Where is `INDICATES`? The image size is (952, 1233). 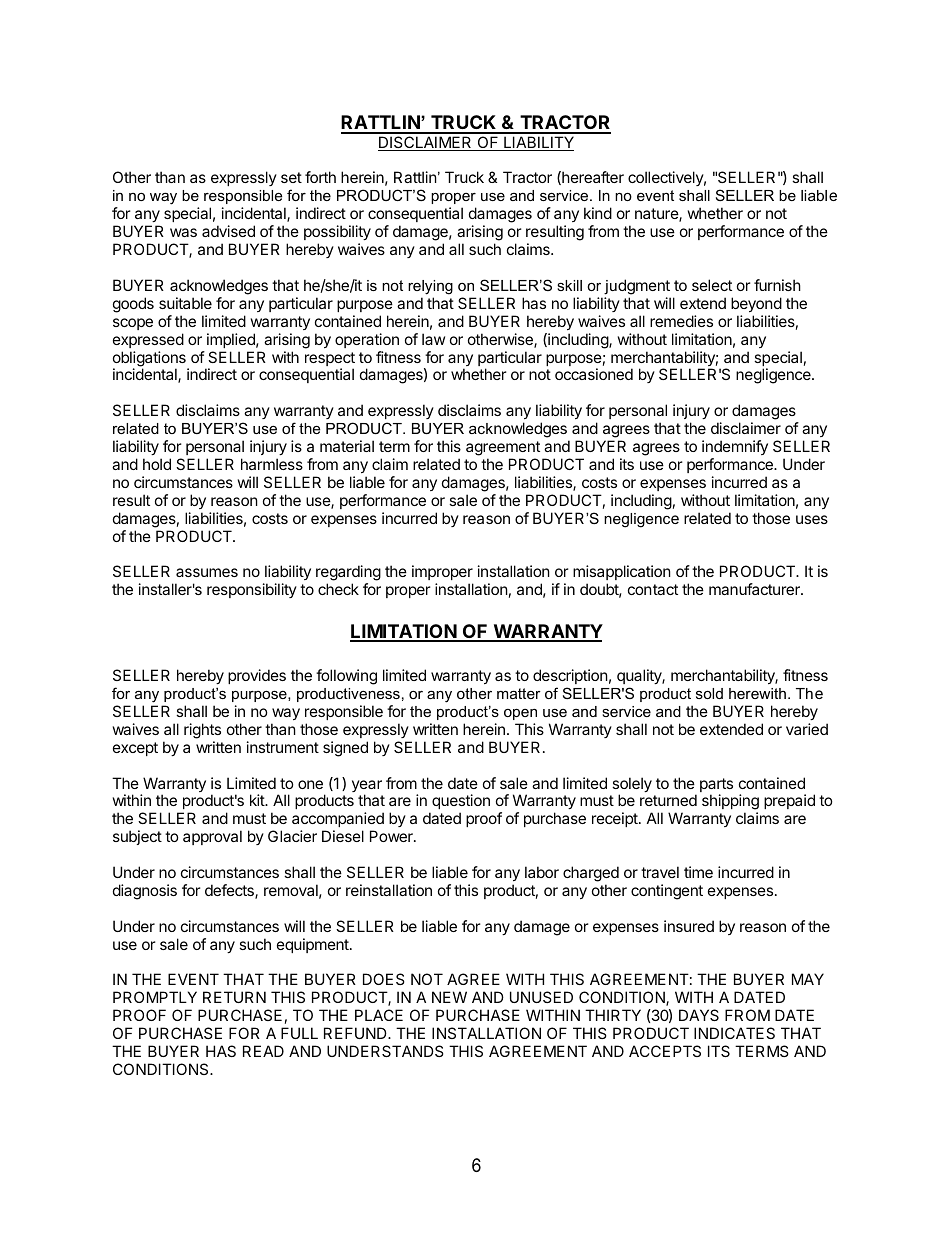
INDICATES is located at coordinates (734, 1033).
